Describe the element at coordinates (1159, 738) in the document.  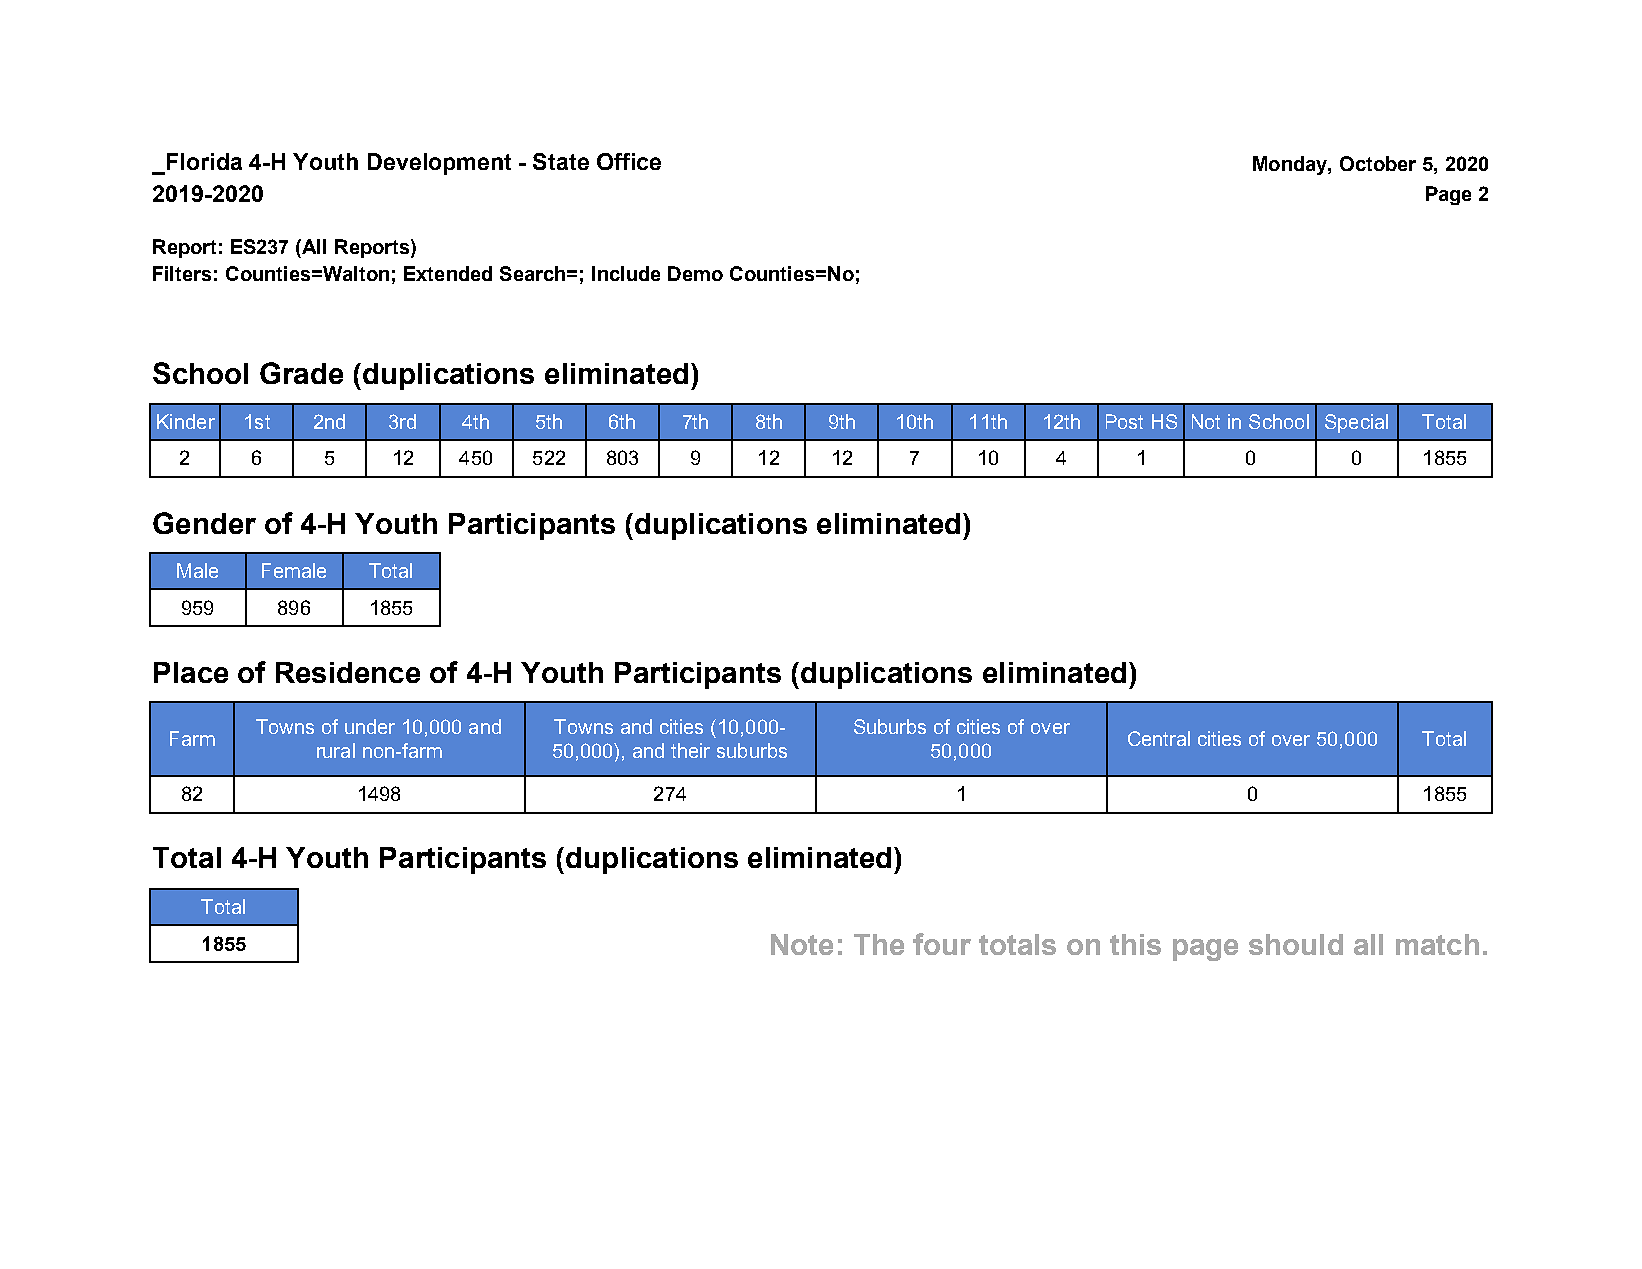
I see `Central` at that location.
